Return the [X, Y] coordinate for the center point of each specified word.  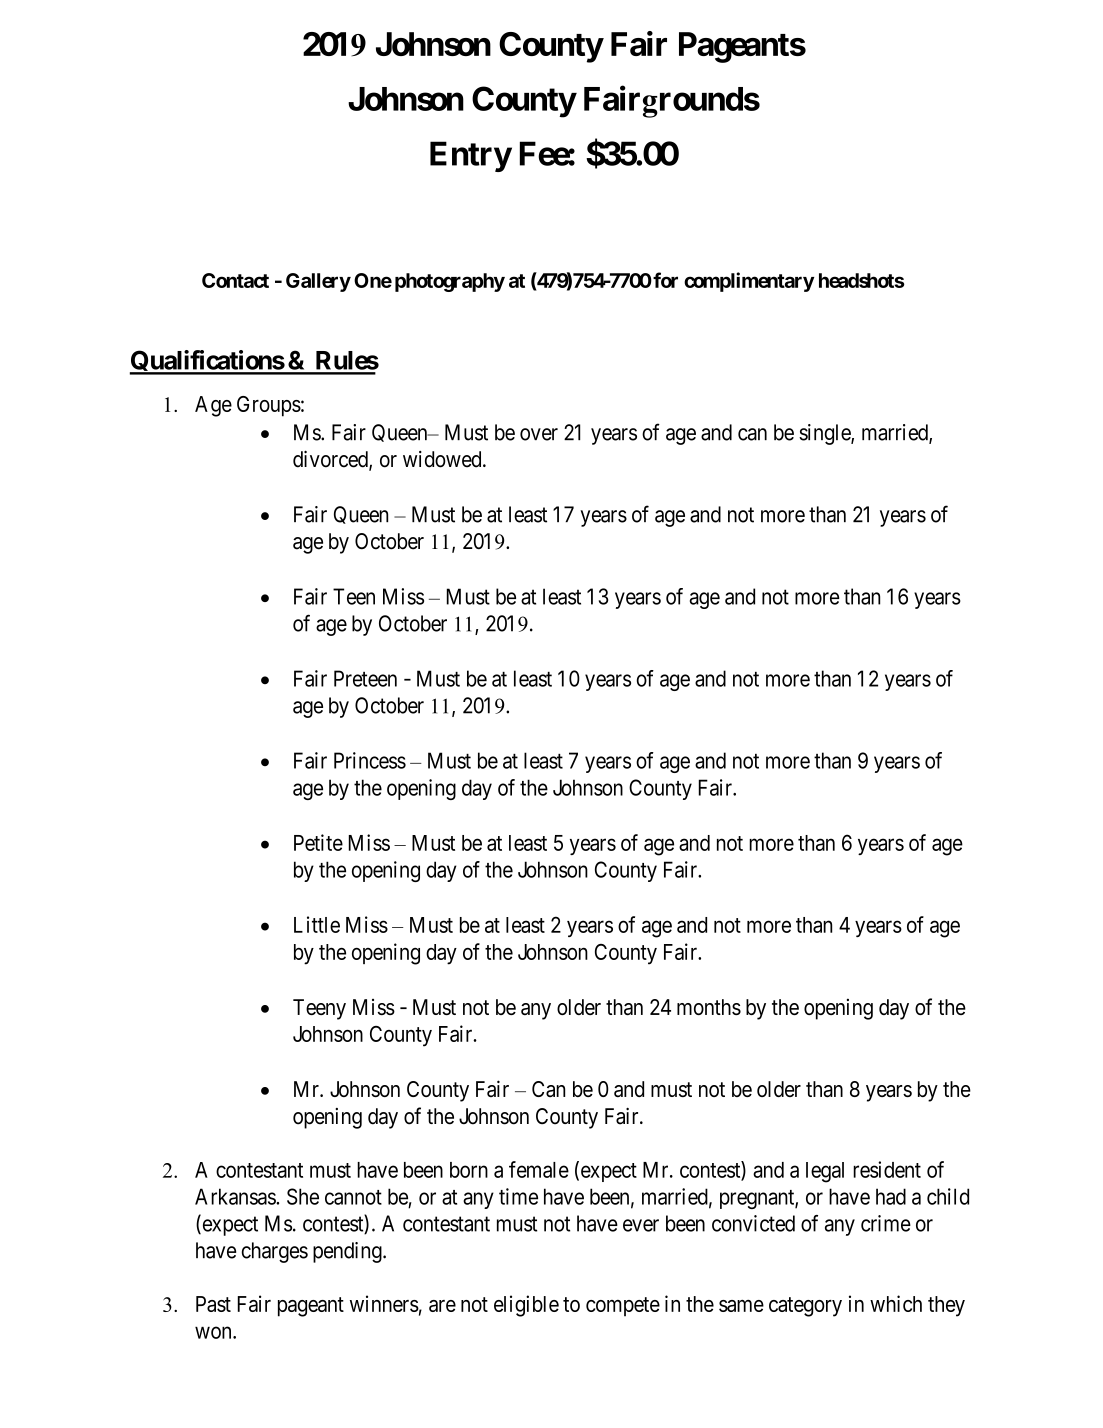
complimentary [749, 282]
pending [348, 1252]
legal [825, 1172]
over [539, 434]
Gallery [318, 282]
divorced [331, 460]
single [825, 434]
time [518, 1196]
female [539, 1169]
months [709, 1007]
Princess [370, 760]
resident [887, 1169]
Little [317, 924]
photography [450, 282]
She [303, 1196]
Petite [318, 842]
